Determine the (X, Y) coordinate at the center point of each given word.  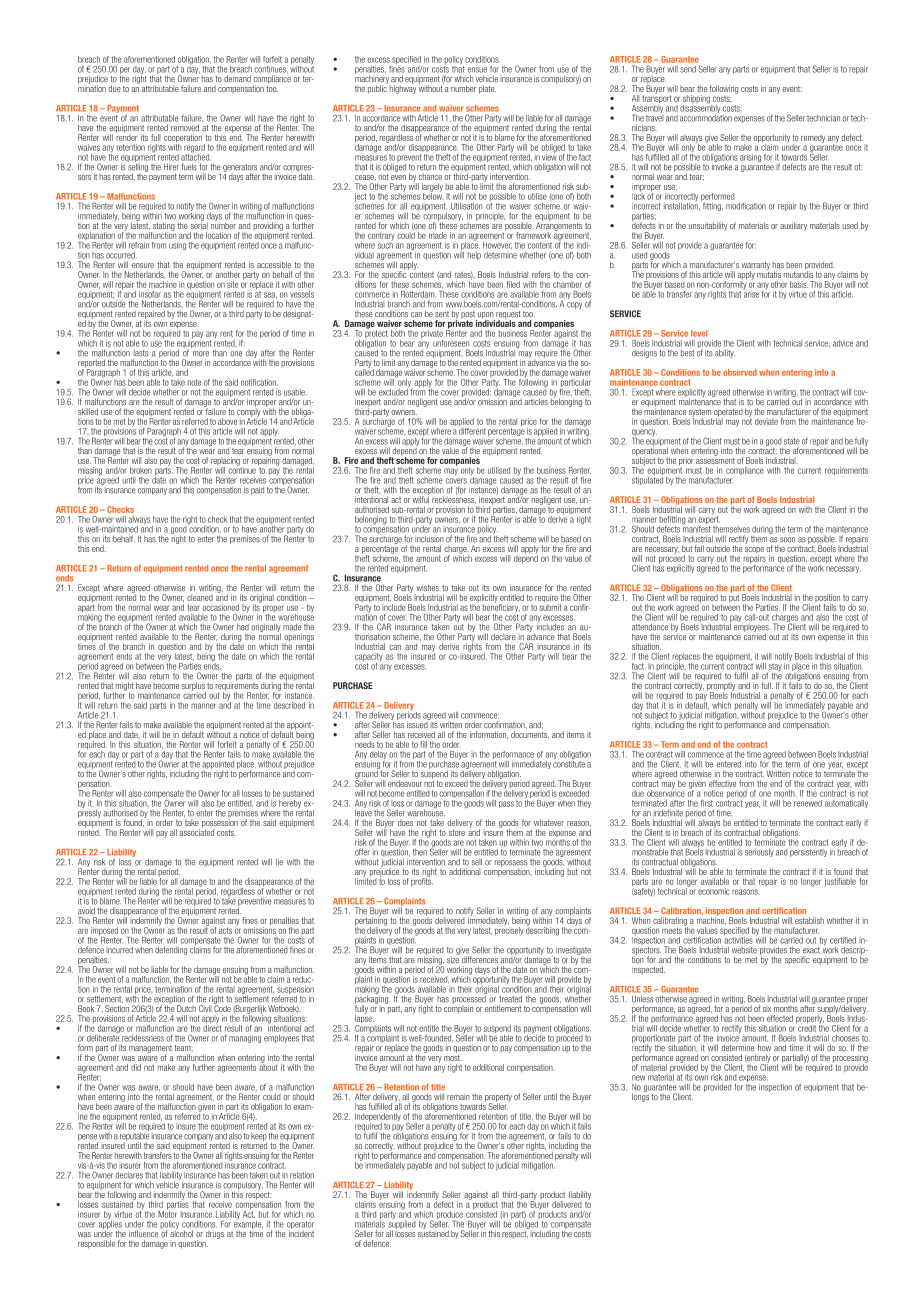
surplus (194, 687)
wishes (427, 587)
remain (458, 1097)
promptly (721, 688)
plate (487, 89)
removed (185, 127)
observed (740, 372)
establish (809, 920)
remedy (813, 138)
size (453, 958)
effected (780, 1018)
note (194, 382)
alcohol (181, 1232)
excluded (394, 391)
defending (171, 950)
